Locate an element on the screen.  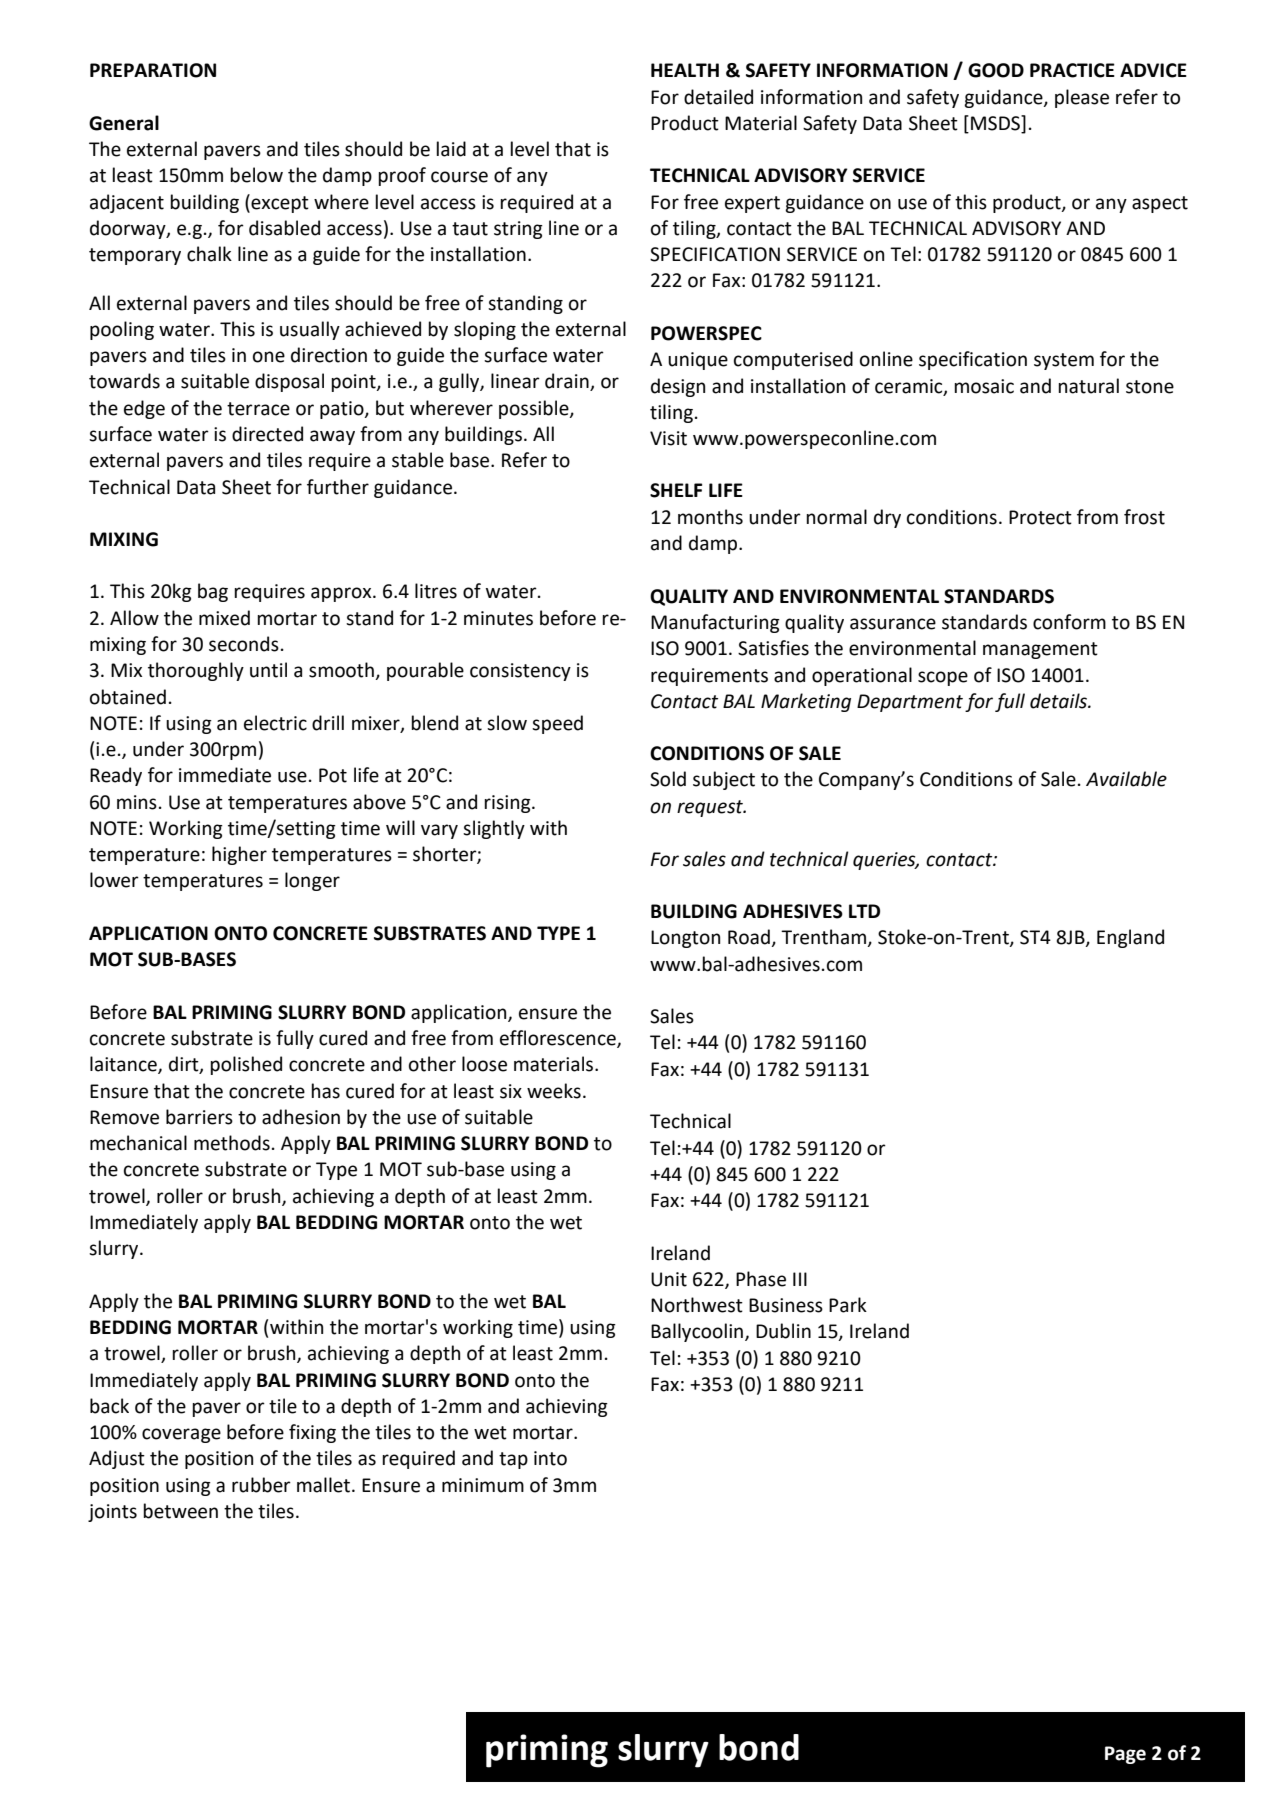
bag is located at coordinates (213, 592).
